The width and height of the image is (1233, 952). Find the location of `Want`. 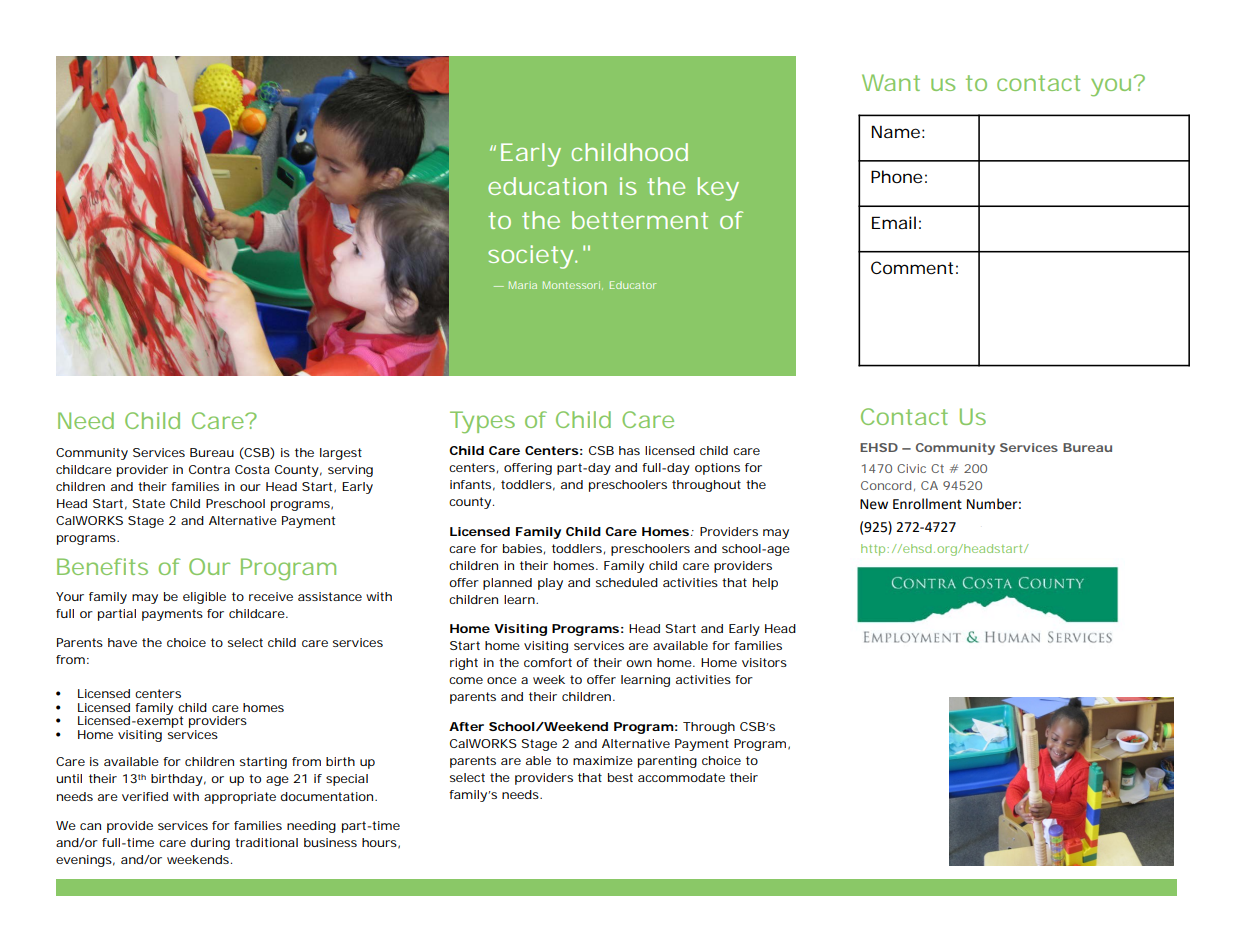

Want is located at coordinates (891, 82).
